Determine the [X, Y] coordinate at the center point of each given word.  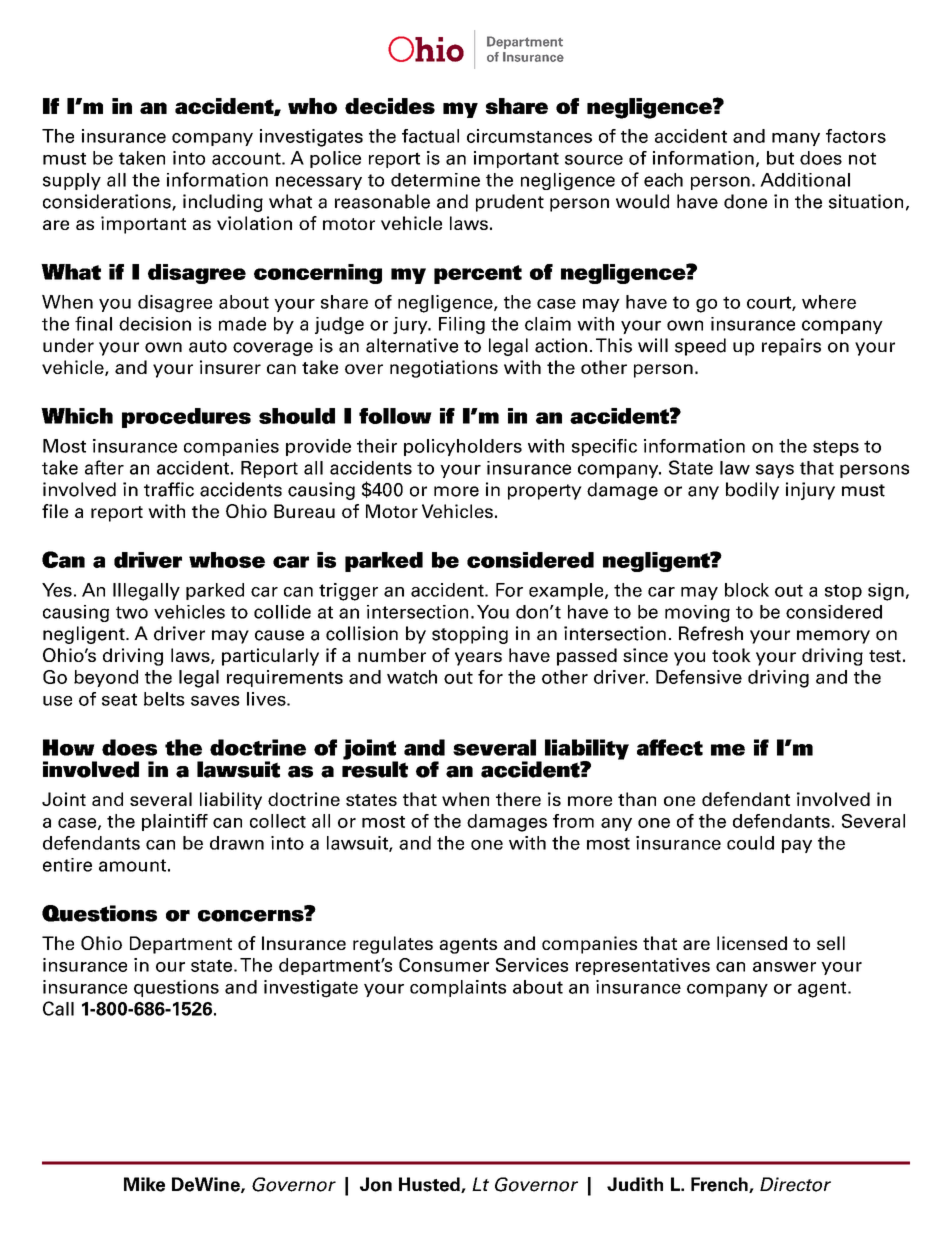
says [775, 471]
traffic [169, 489]
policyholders [463, 447]
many [796, 139]
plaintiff [175, 822]
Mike [144, 1184]
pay [797, 846]
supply [72, 181]
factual [430, 136]
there [518, 799]
